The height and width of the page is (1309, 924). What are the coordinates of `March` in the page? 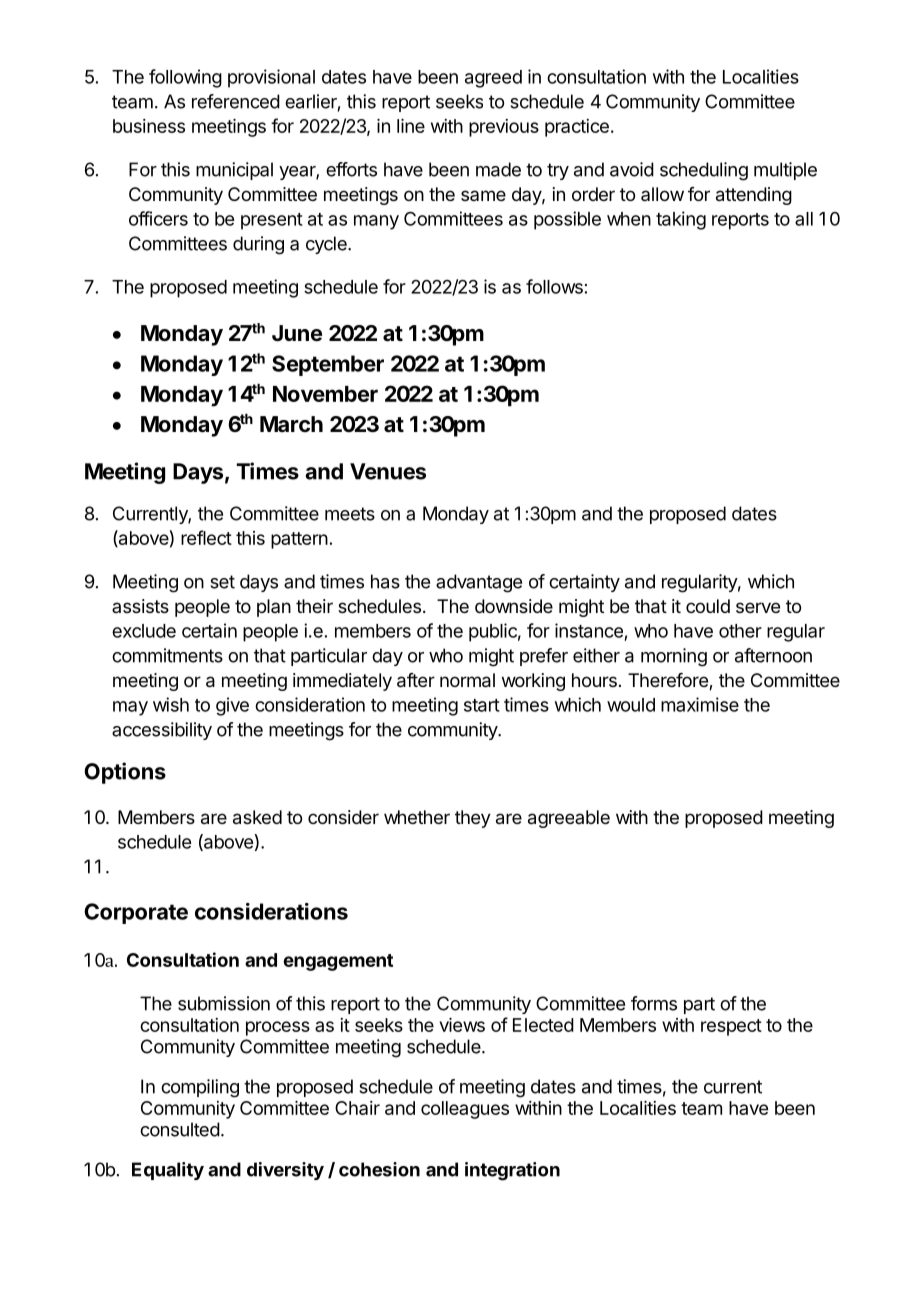 It's located at (291, 424).
